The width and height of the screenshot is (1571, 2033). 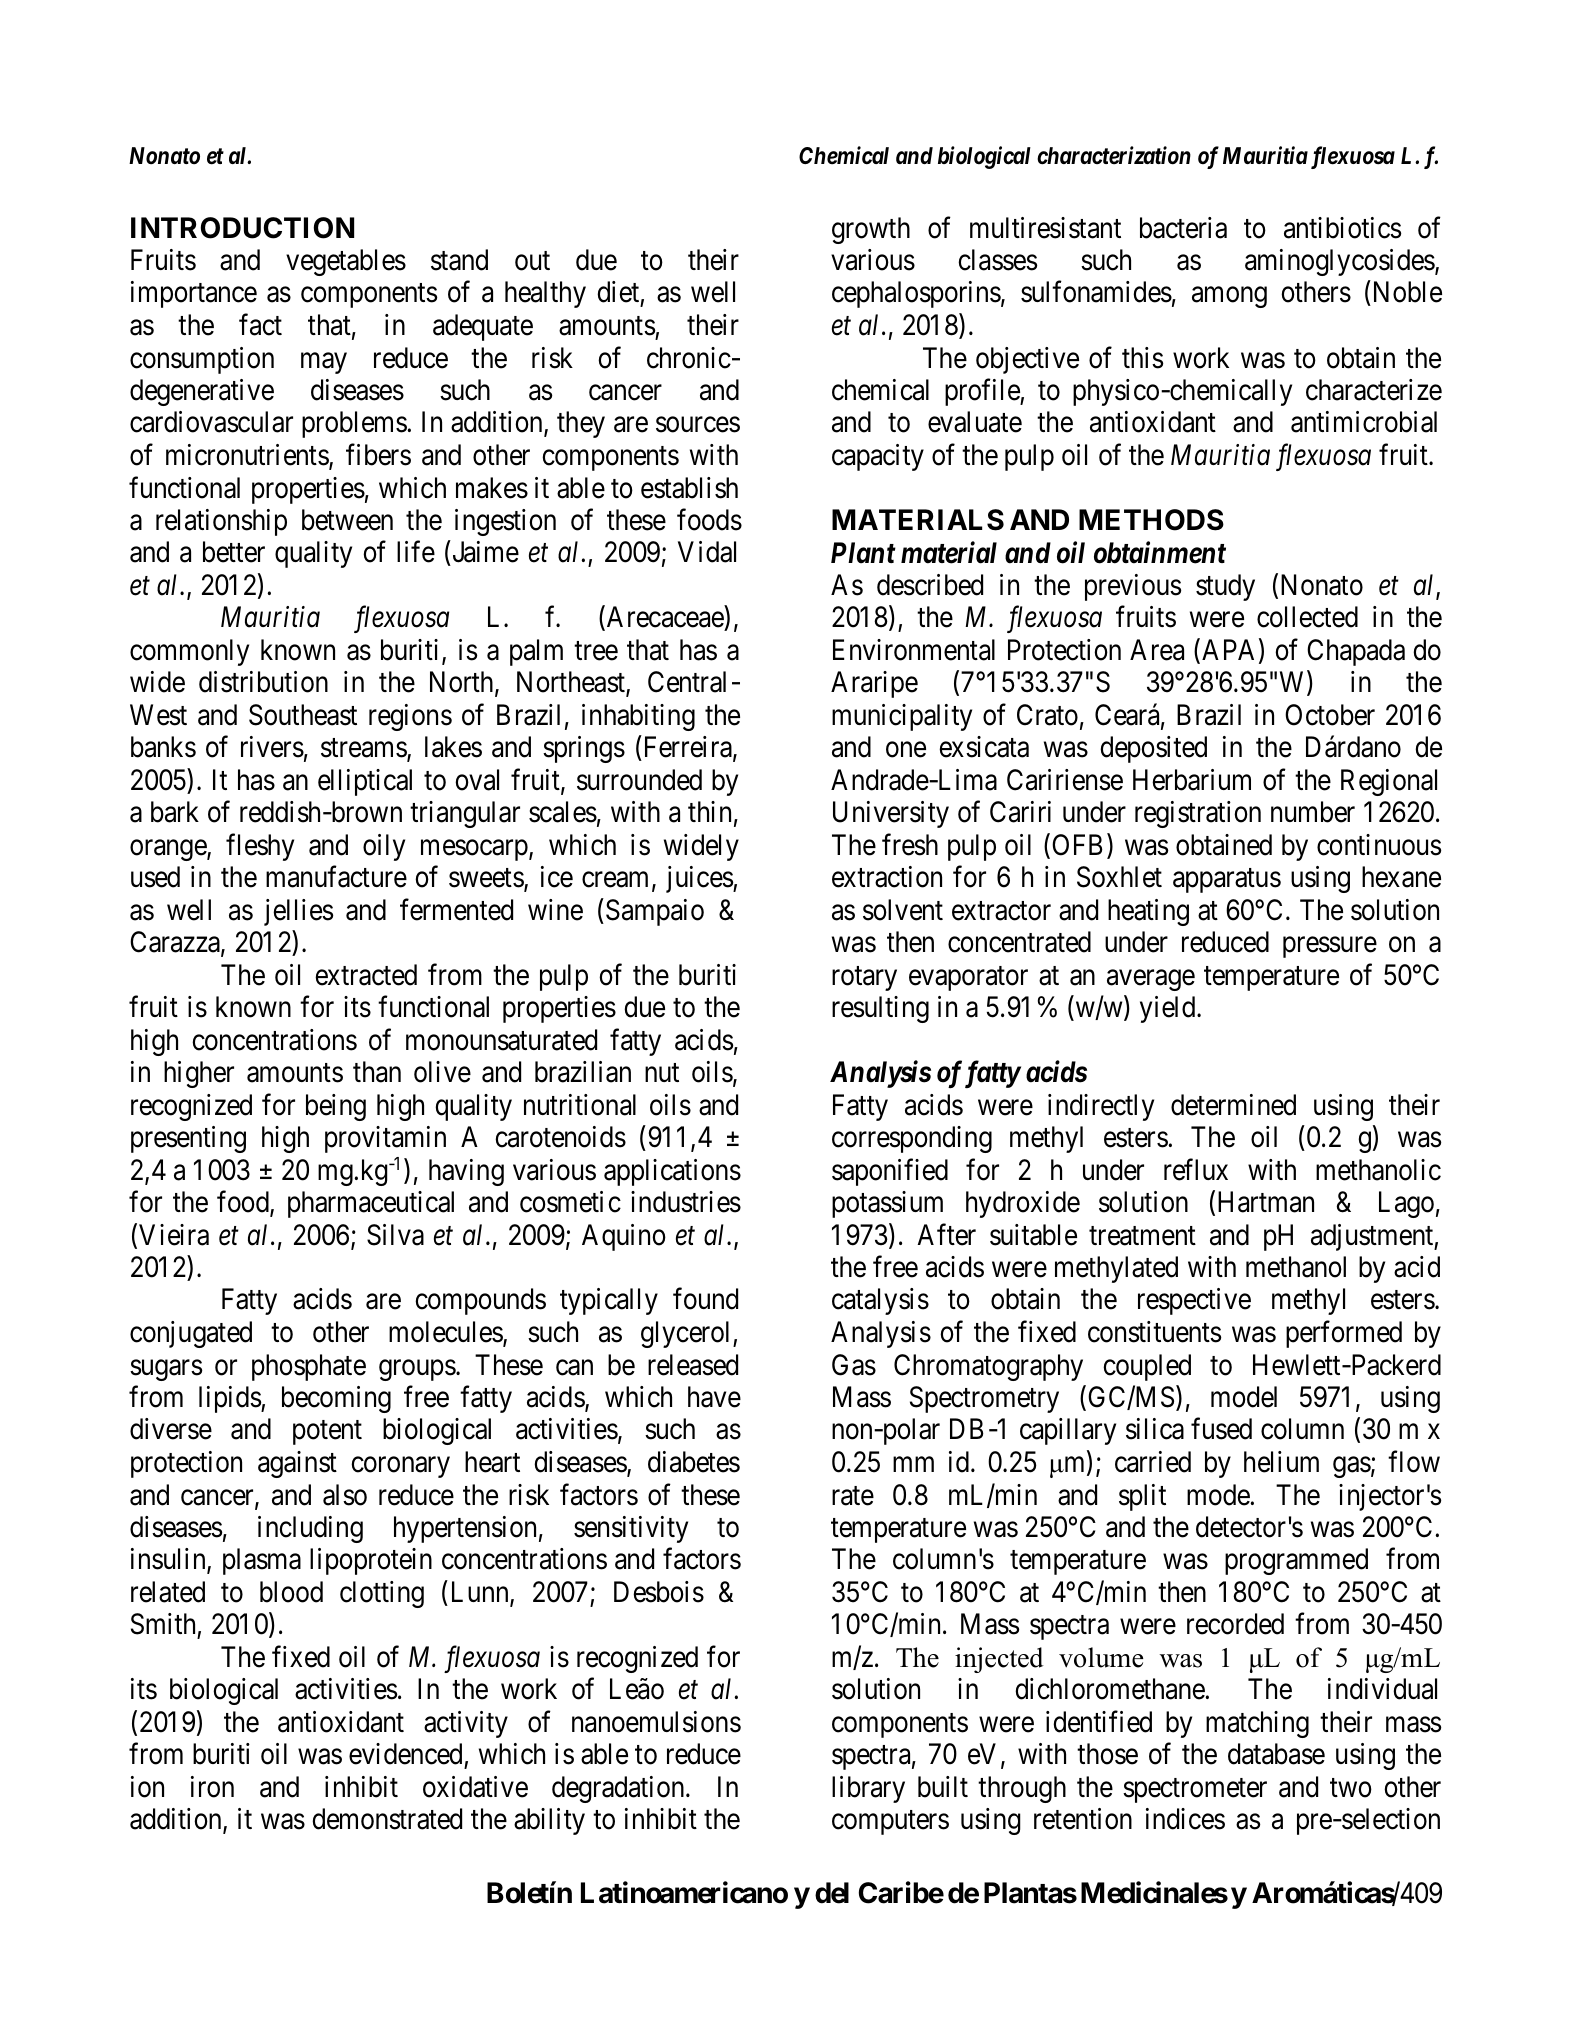 I want to click on rotary, so click(x=864, y=979).
